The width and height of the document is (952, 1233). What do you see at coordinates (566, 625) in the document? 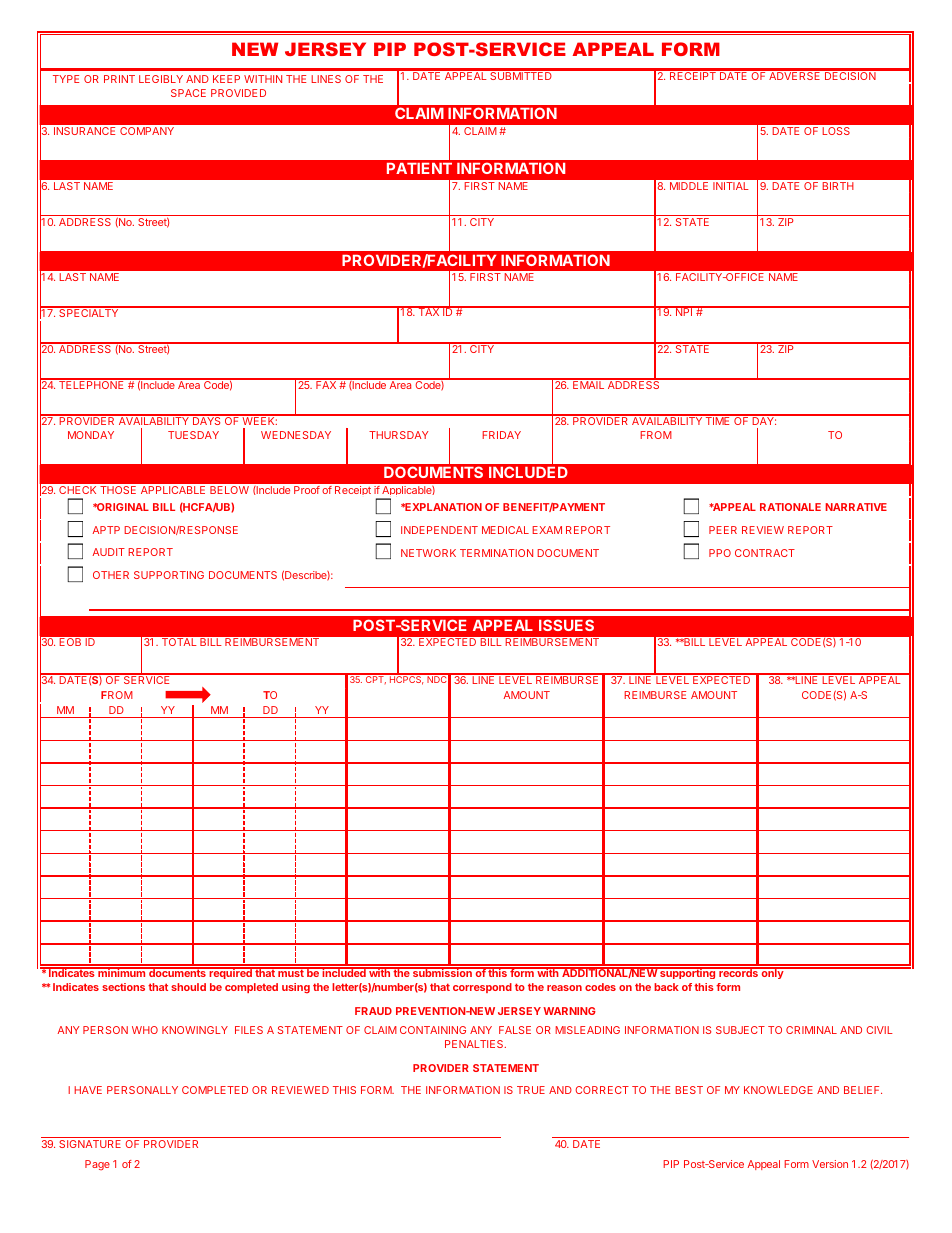
I see `ISSUES` at bounding box center [566, 625].
